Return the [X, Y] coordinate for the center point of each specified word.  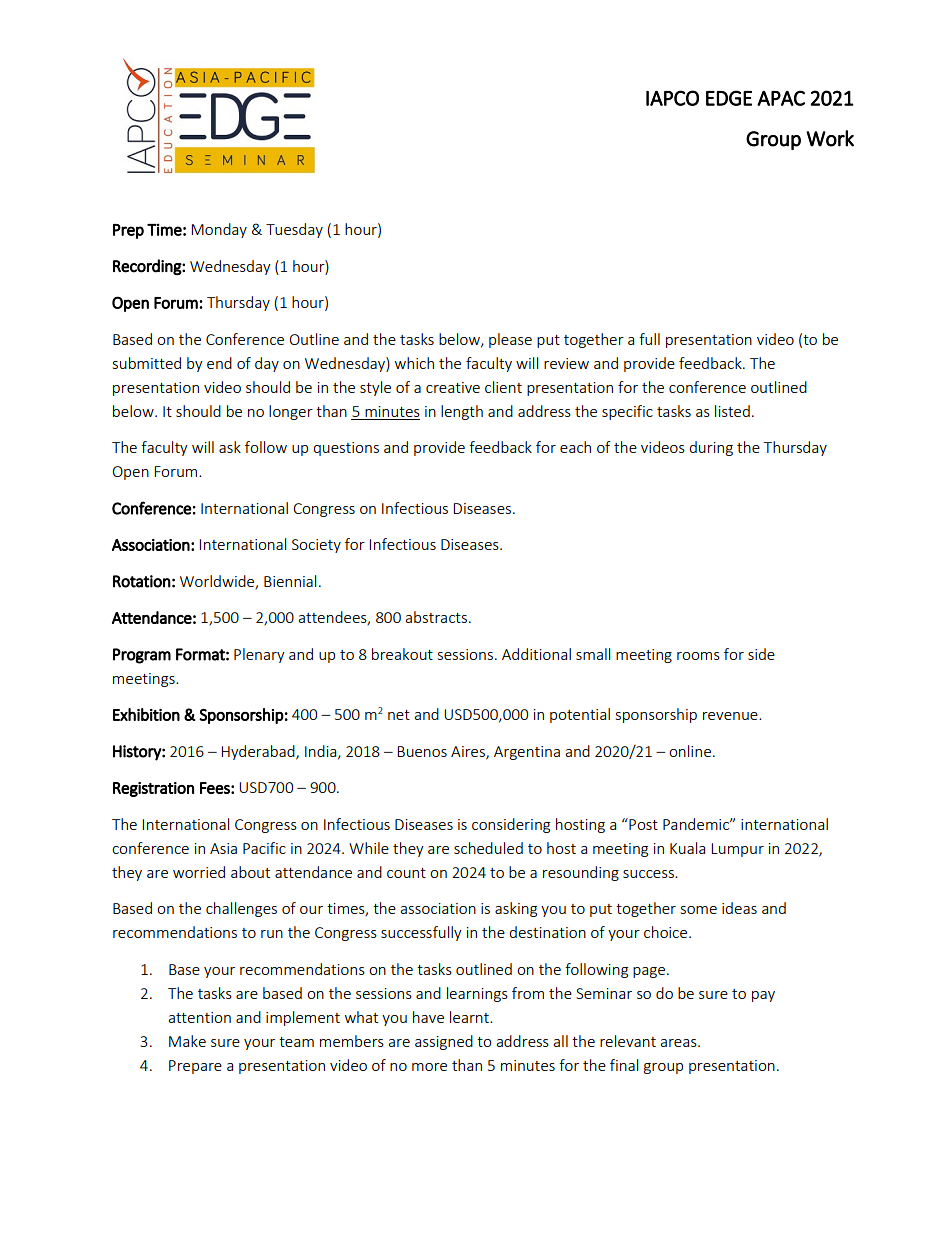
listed [732, 411]
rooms [698, 656]
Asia [223, 848]
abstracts [437, 617]
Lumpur [737, 850]
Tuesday [294, 230]
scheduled [488, 848]
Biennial [290, 581]
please [510, 340]
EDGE [729, 98]
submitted [147, 363]
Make [187, 1041]
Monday [219, 230]
